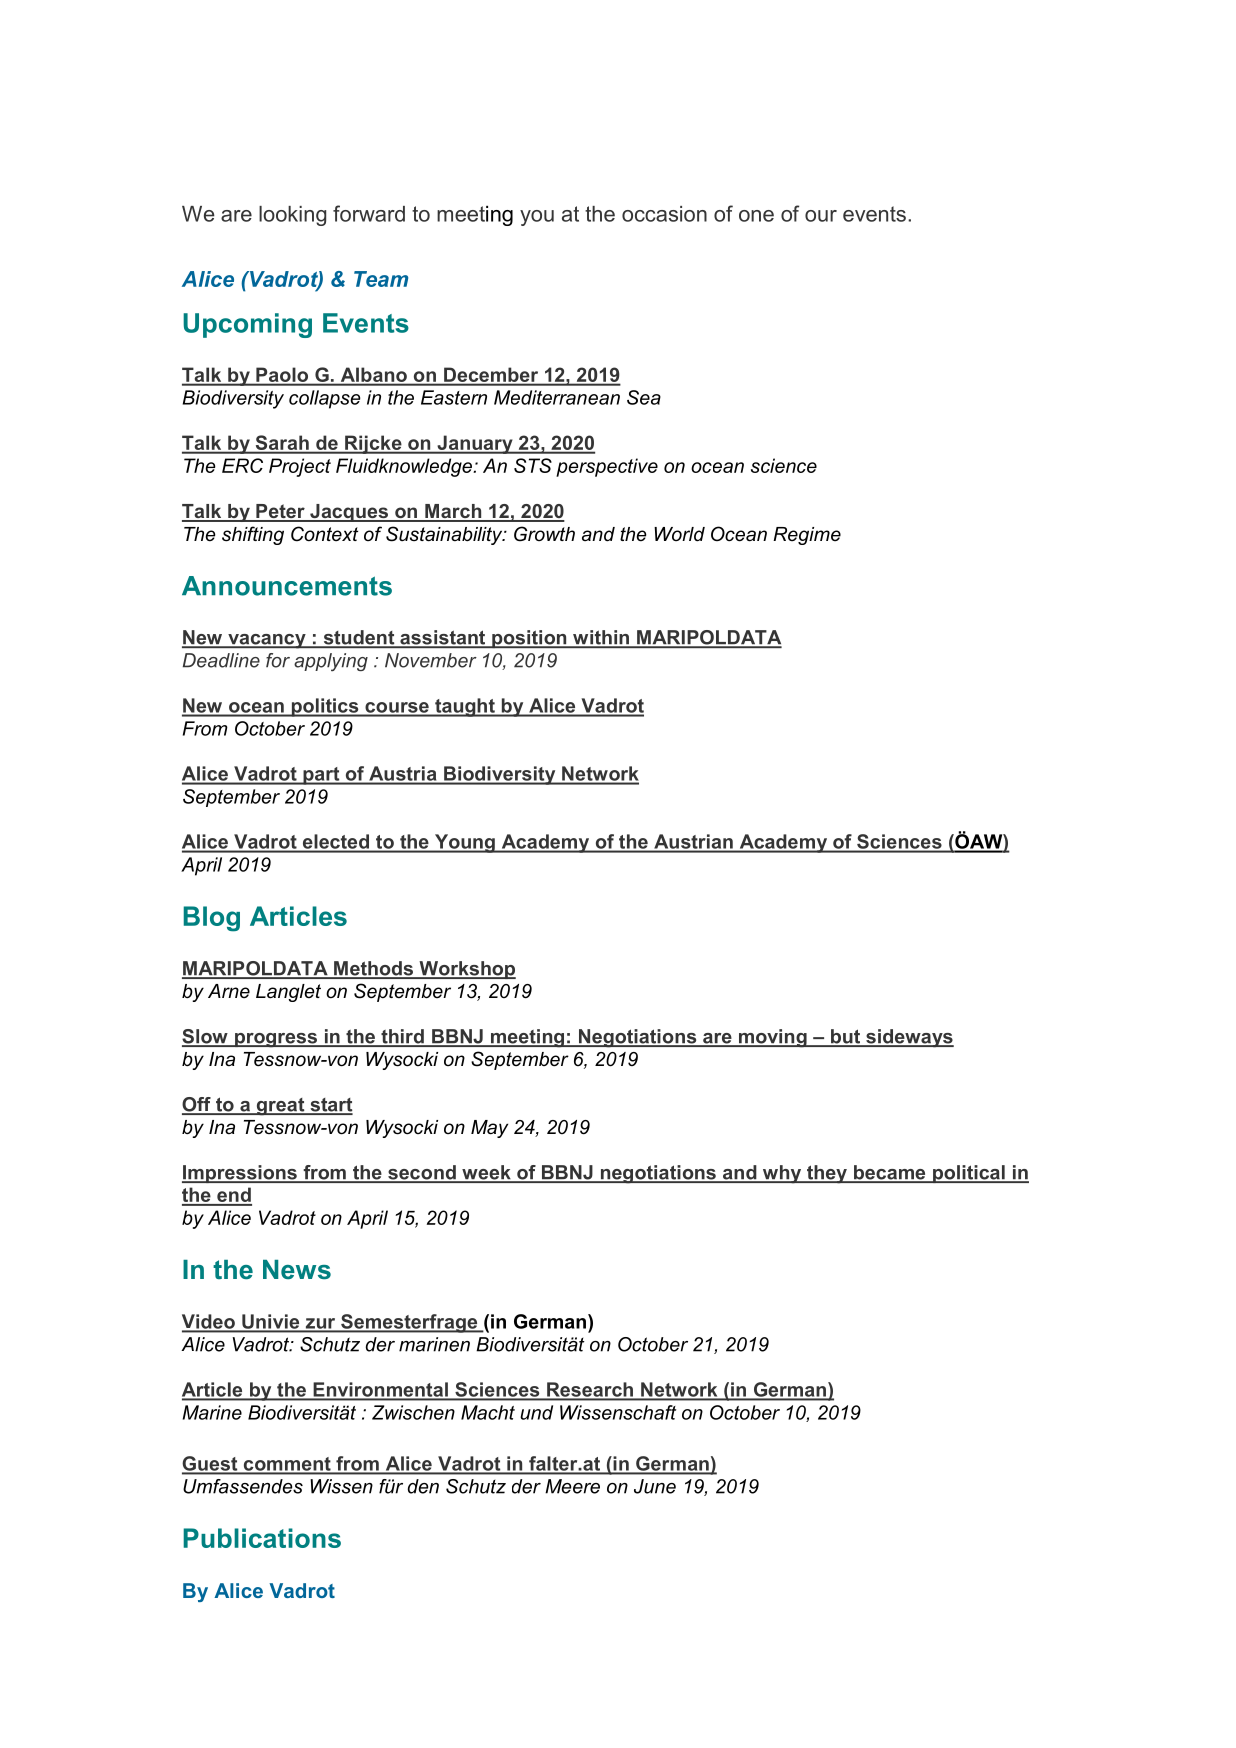 The height and width of the image is (1748, 1236). I want to click on occasion, so click(664, 214).
